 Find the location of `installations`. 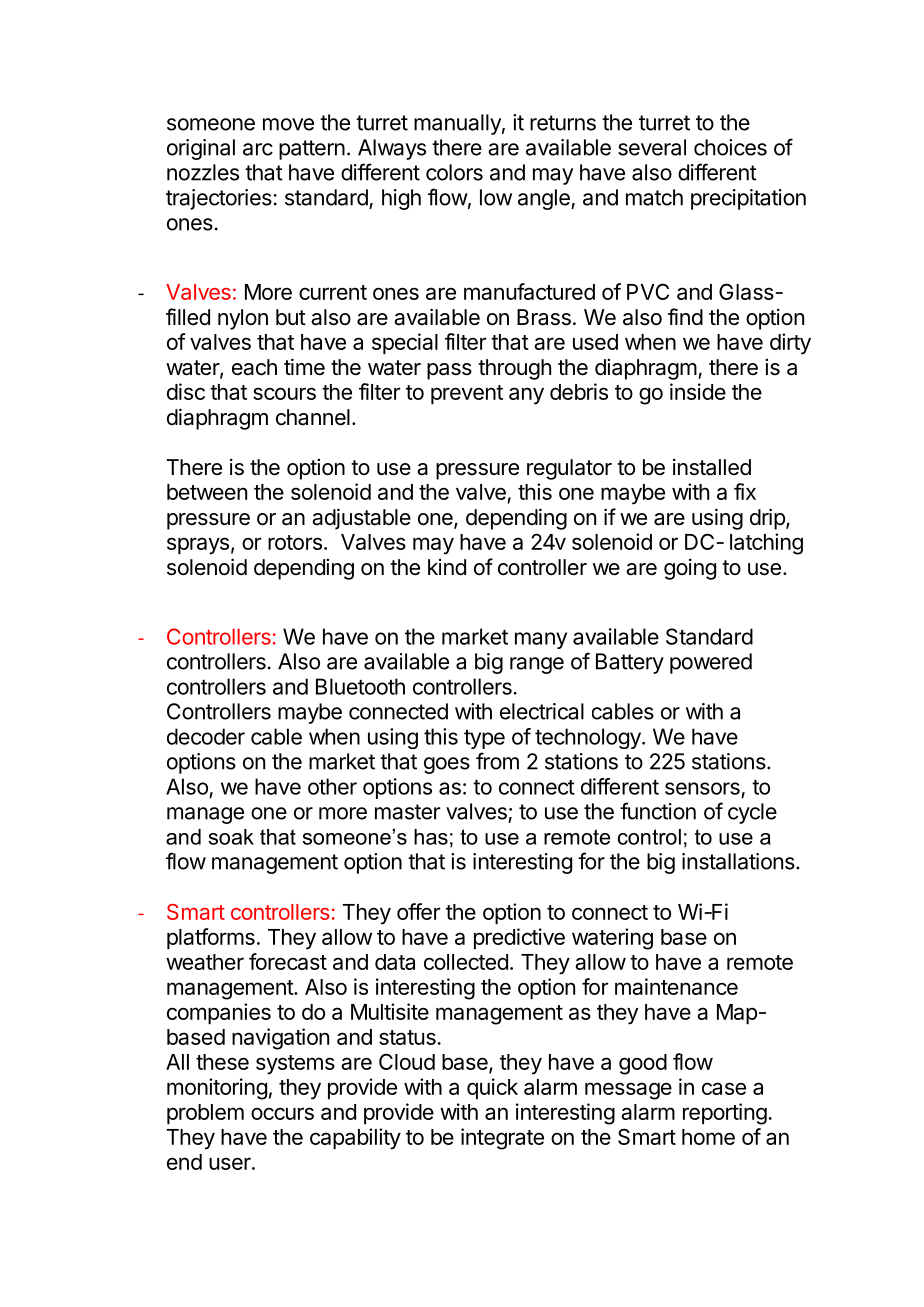

installations is located at coordinates (739, 861).
